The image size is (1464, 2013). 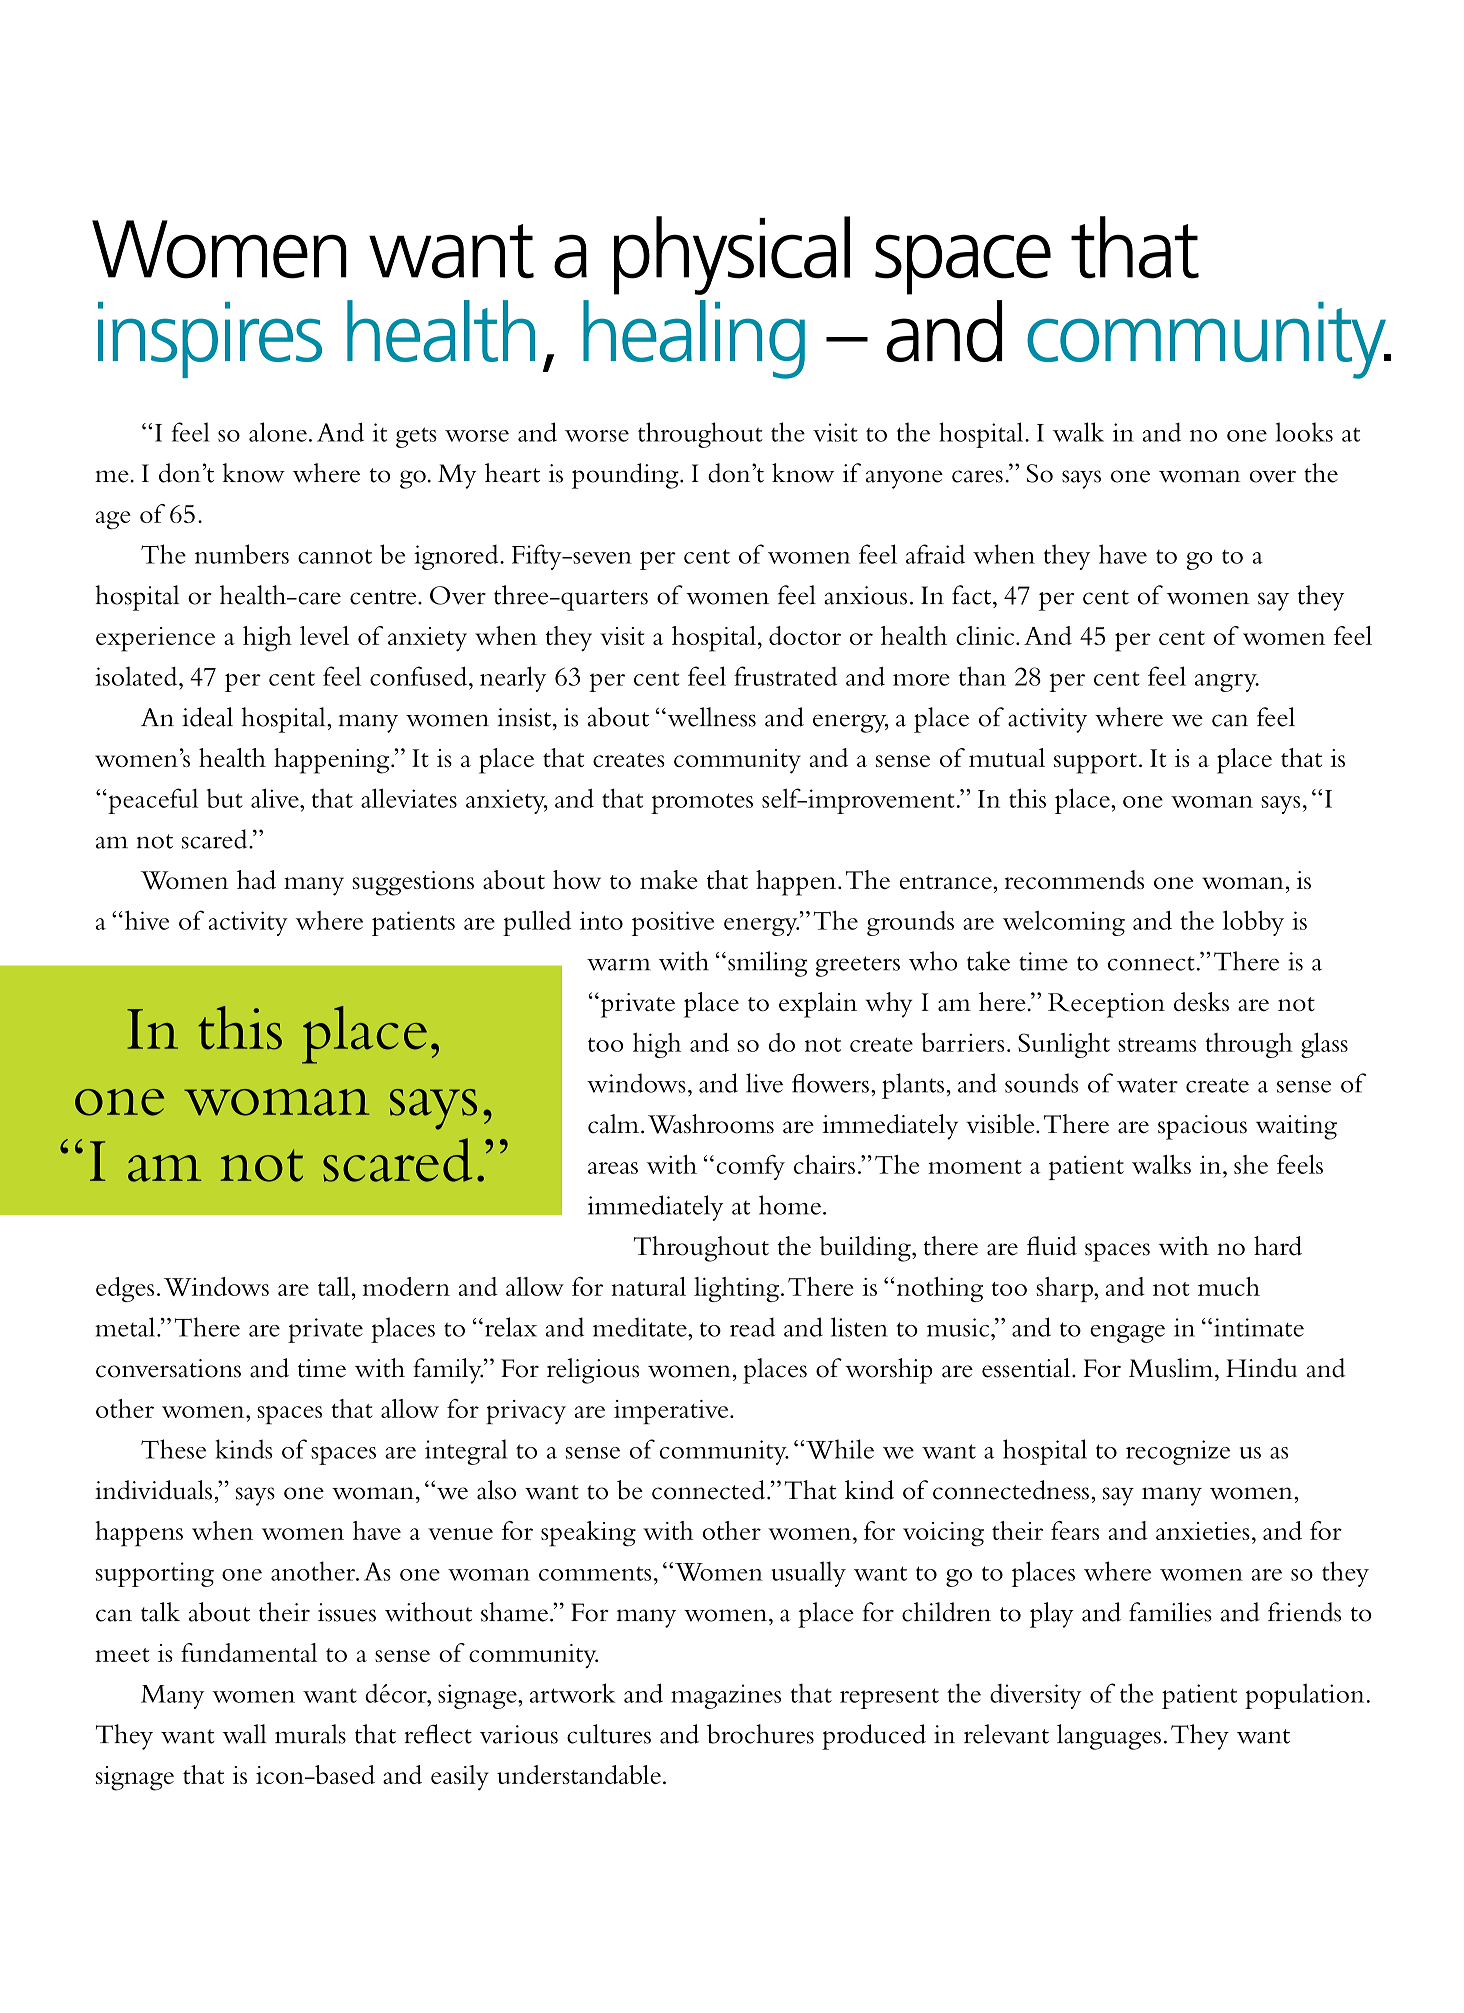 I want to click on magazines, so click(x=726, y=1696).
